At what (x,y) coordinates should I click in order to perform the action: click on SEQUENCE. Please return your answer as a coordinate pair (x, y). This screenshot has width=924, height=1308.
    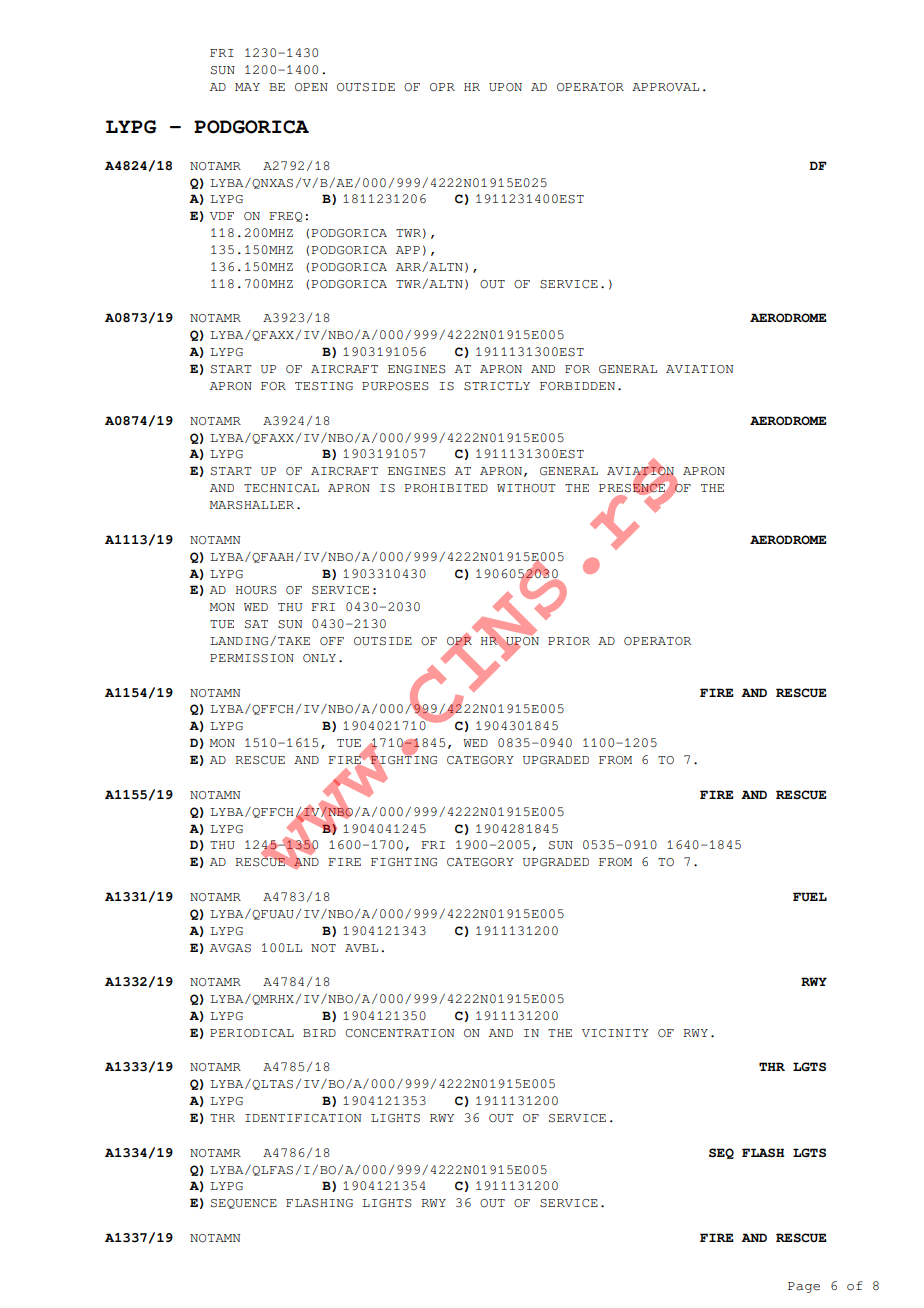
    Looking at the image, I should click on (244, 1204).
